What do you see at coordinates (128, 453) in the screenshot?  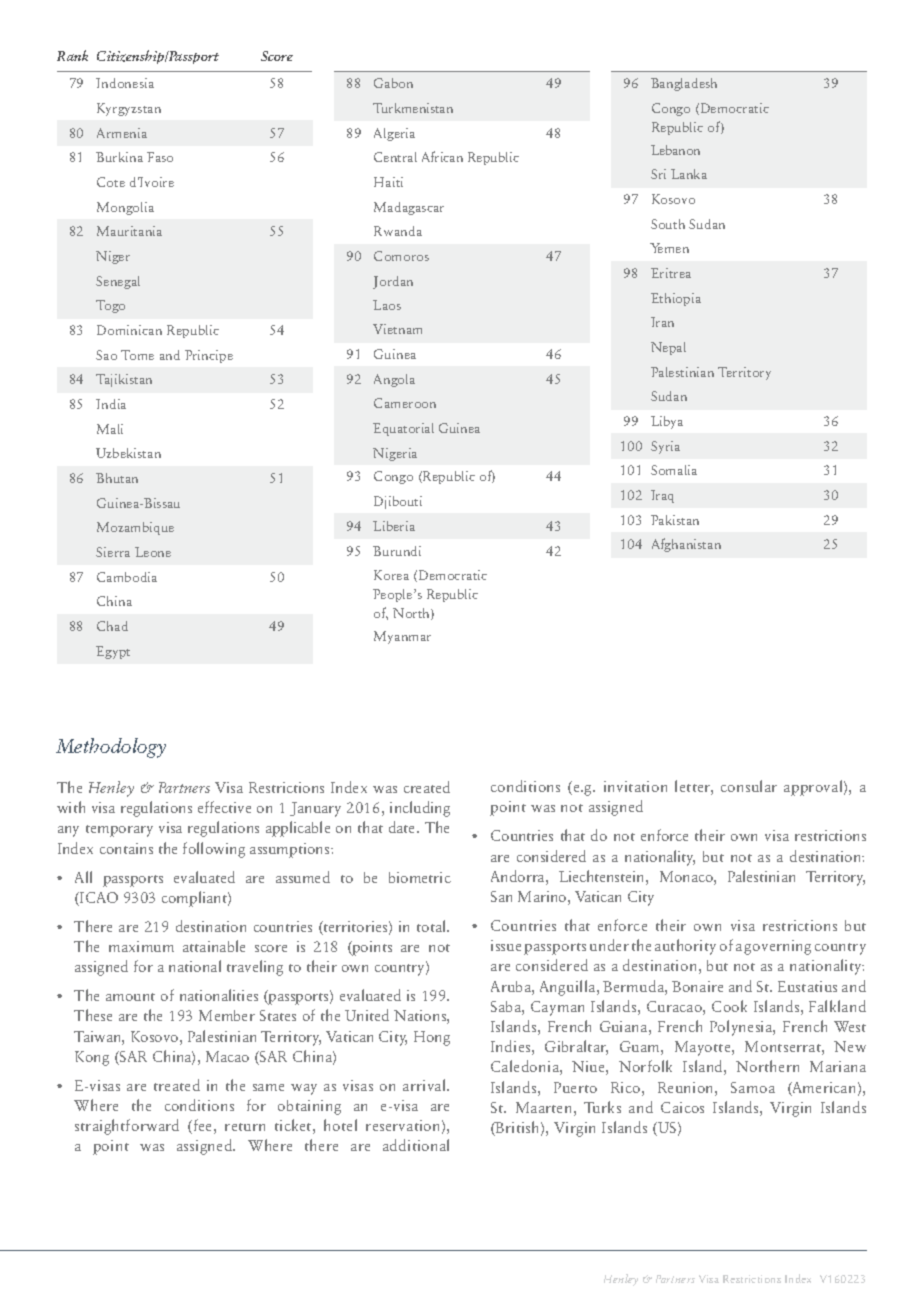 I see `Uzbekistan` at bounding box center [128, 453].
